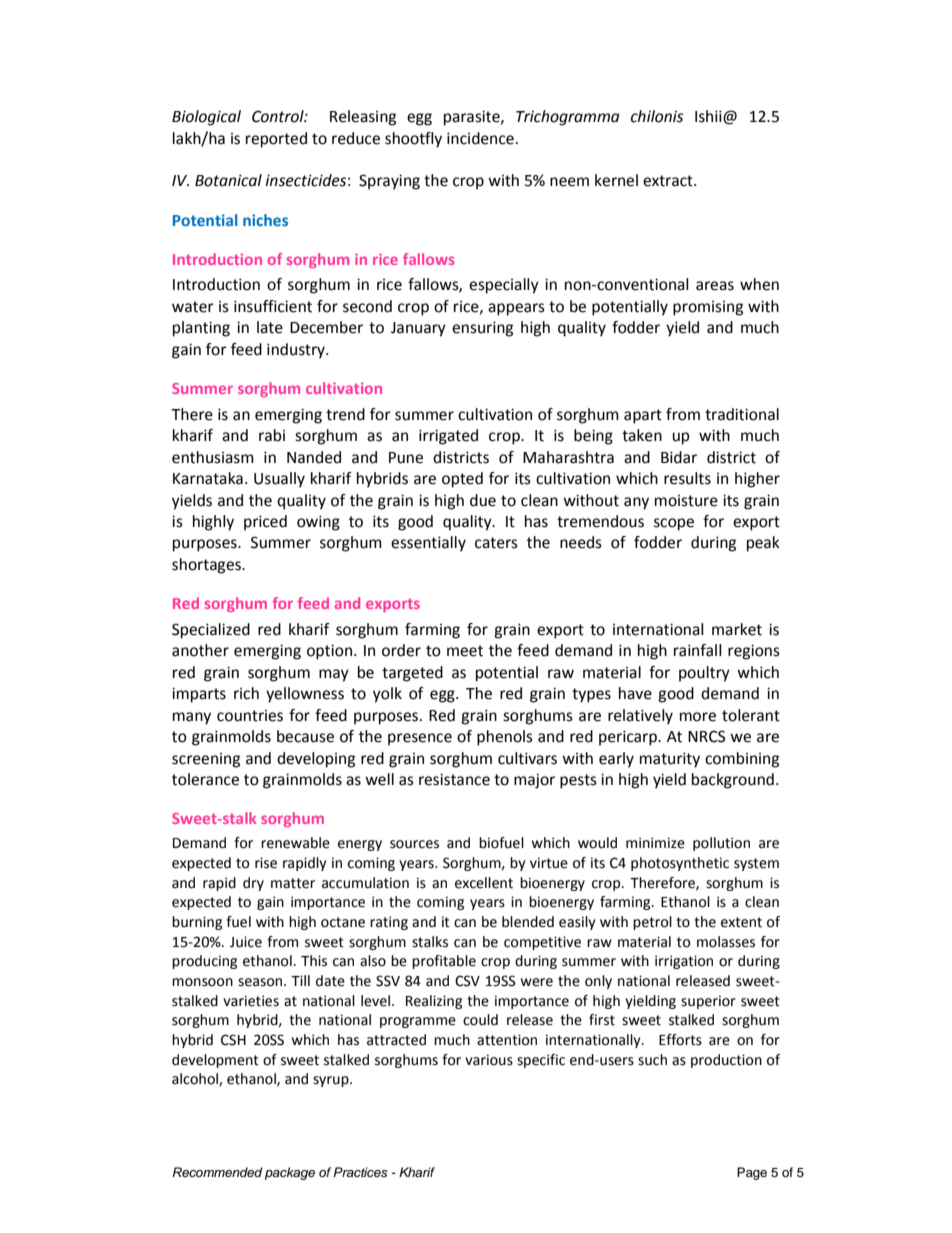  Describe the element at coordinates (742, 414) in the screenshot. I see `traditional` at that location.
